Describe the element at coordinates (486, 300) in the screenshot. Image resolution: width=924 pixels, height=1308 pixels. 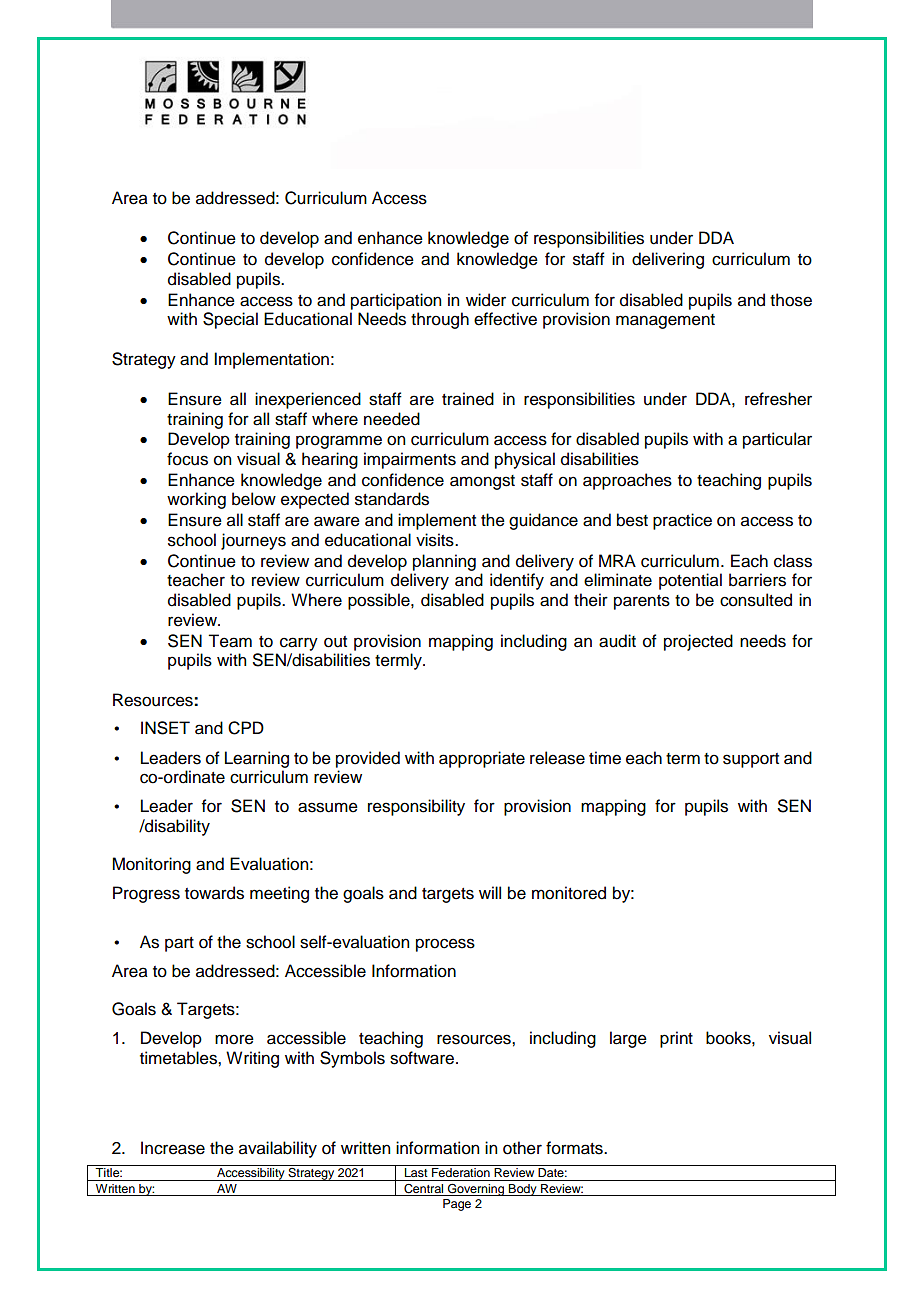
I see `wider` at that location.
